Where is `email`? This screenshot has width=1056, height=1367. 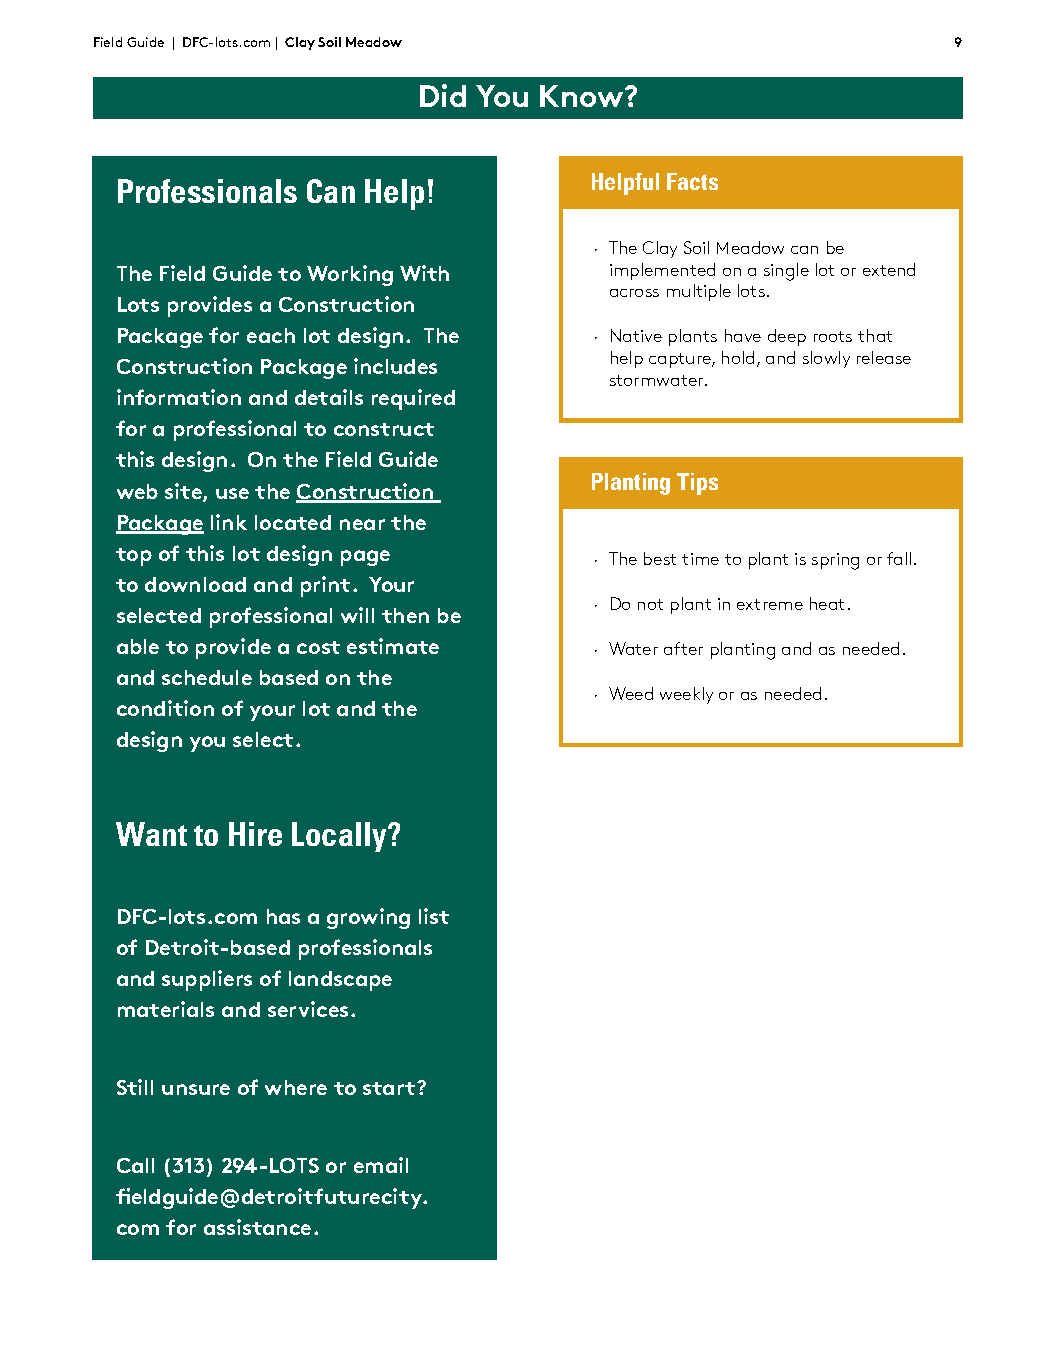 email is located at coordinates (381, 1165).
